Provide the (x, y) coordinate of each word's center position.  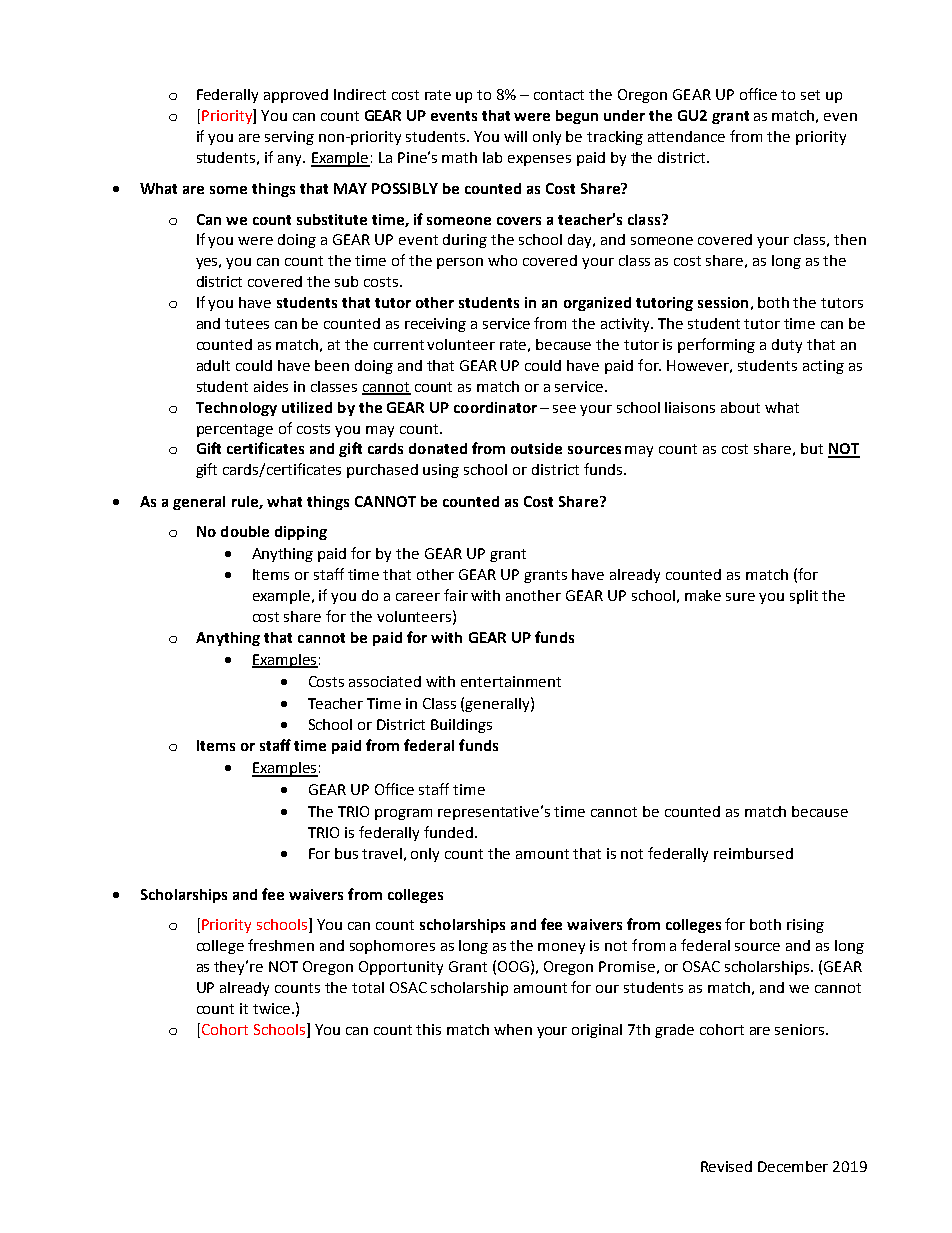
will (515, 136)
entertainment (511, 681)
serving (289, 138)
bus (346, 853)
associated (385, 681)
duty (787, 346)
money (561, 948)
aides (271, 386)
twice (273, 1008)
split (804, 597)
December (793, 1166)
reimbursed (753, 853)
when (513, 1029)
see (564, 409)
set (810, 95)
